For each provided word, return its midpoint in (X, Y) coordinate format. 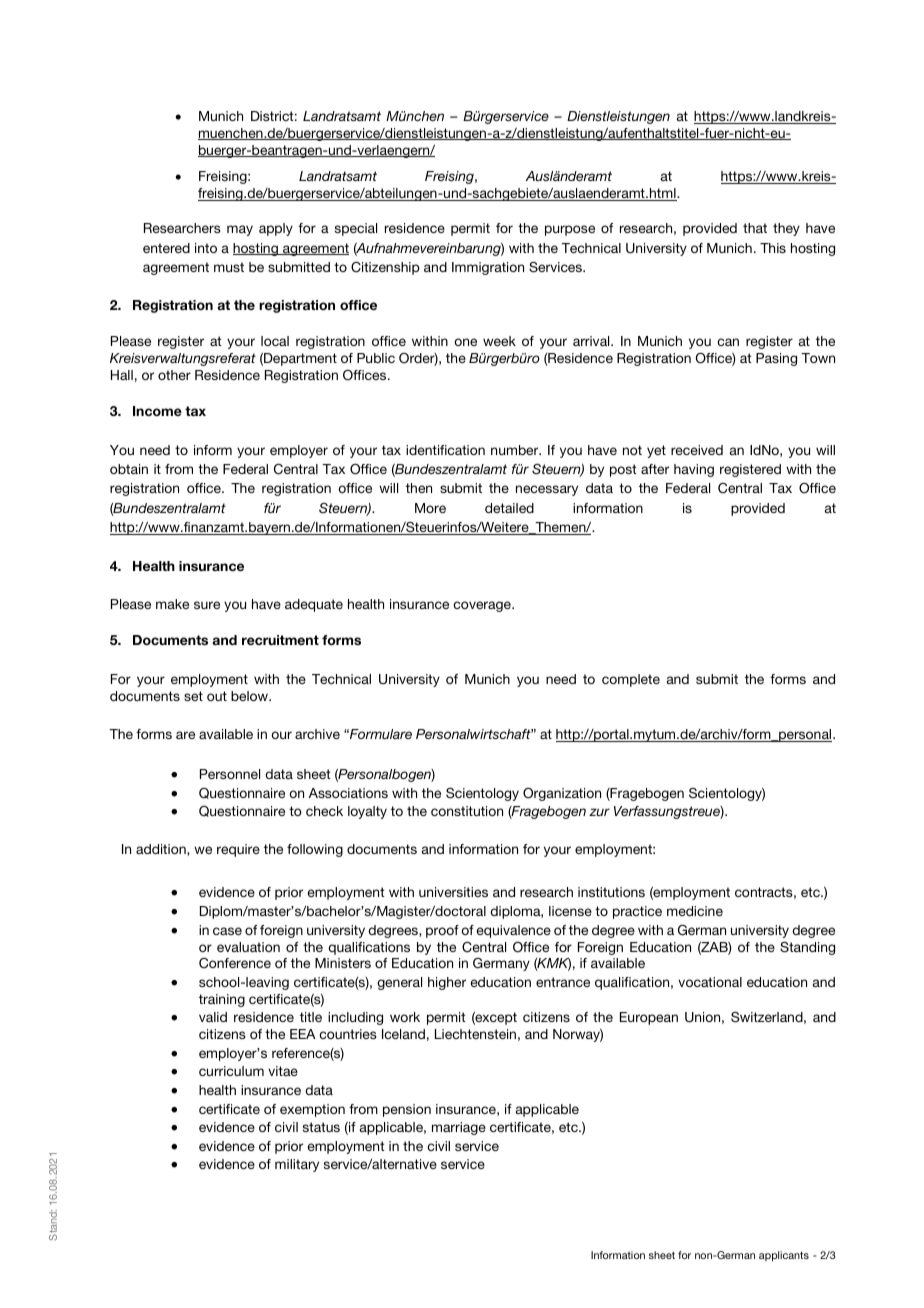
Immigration (488, 268)
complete (631, 680)
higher (447, 983)
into (206, 248)
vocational (710, 982)
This (773, 248)
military (297, 1165)
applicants (784, 1256)
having (694, 470)
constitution (467, 811)
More (430, 508)
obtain (129, 469)
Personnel (230, 774)
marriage (459, 1128)
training (222, 1000)
